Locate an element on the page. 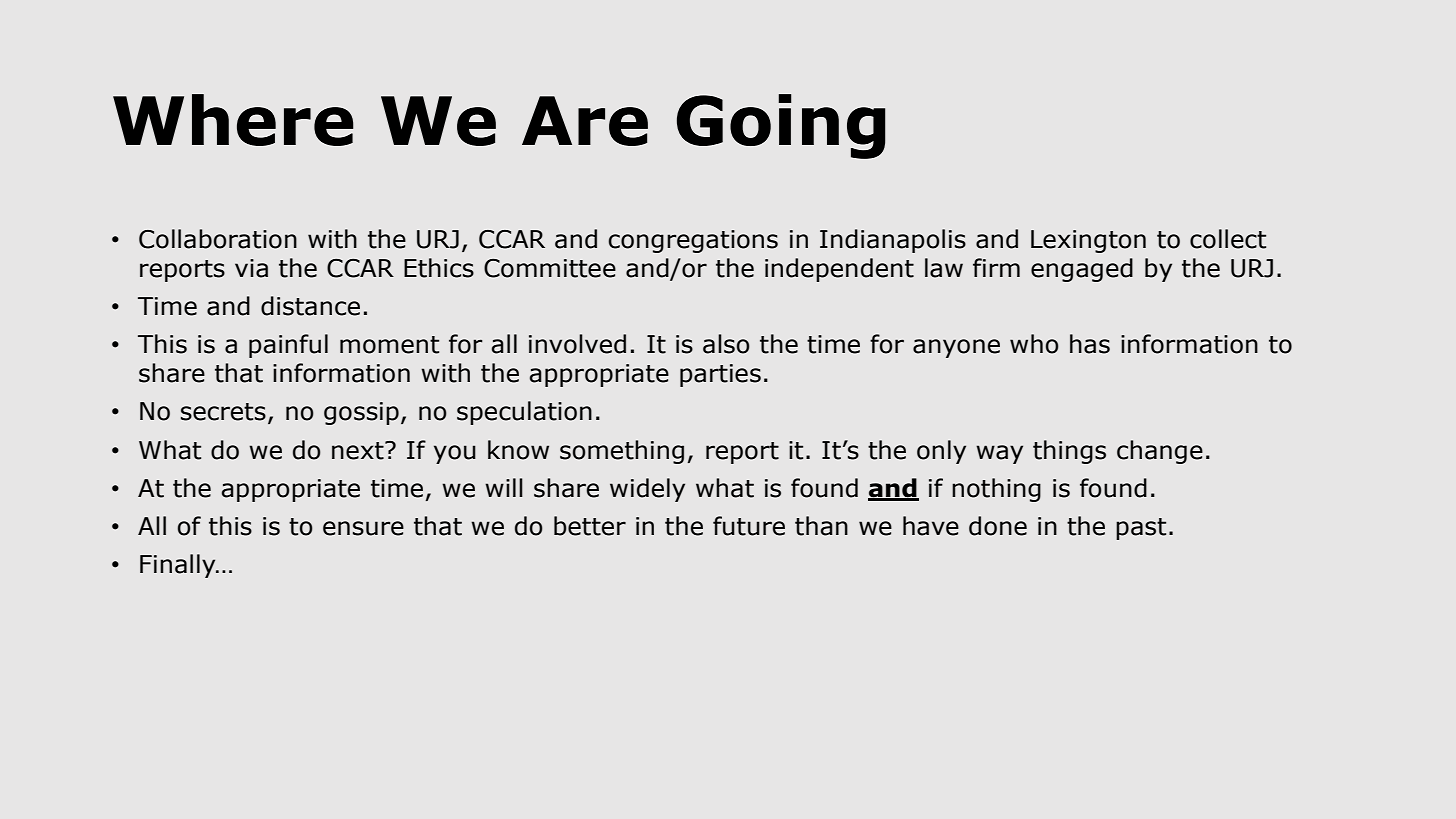  future is located at coordinates (749, 526).
